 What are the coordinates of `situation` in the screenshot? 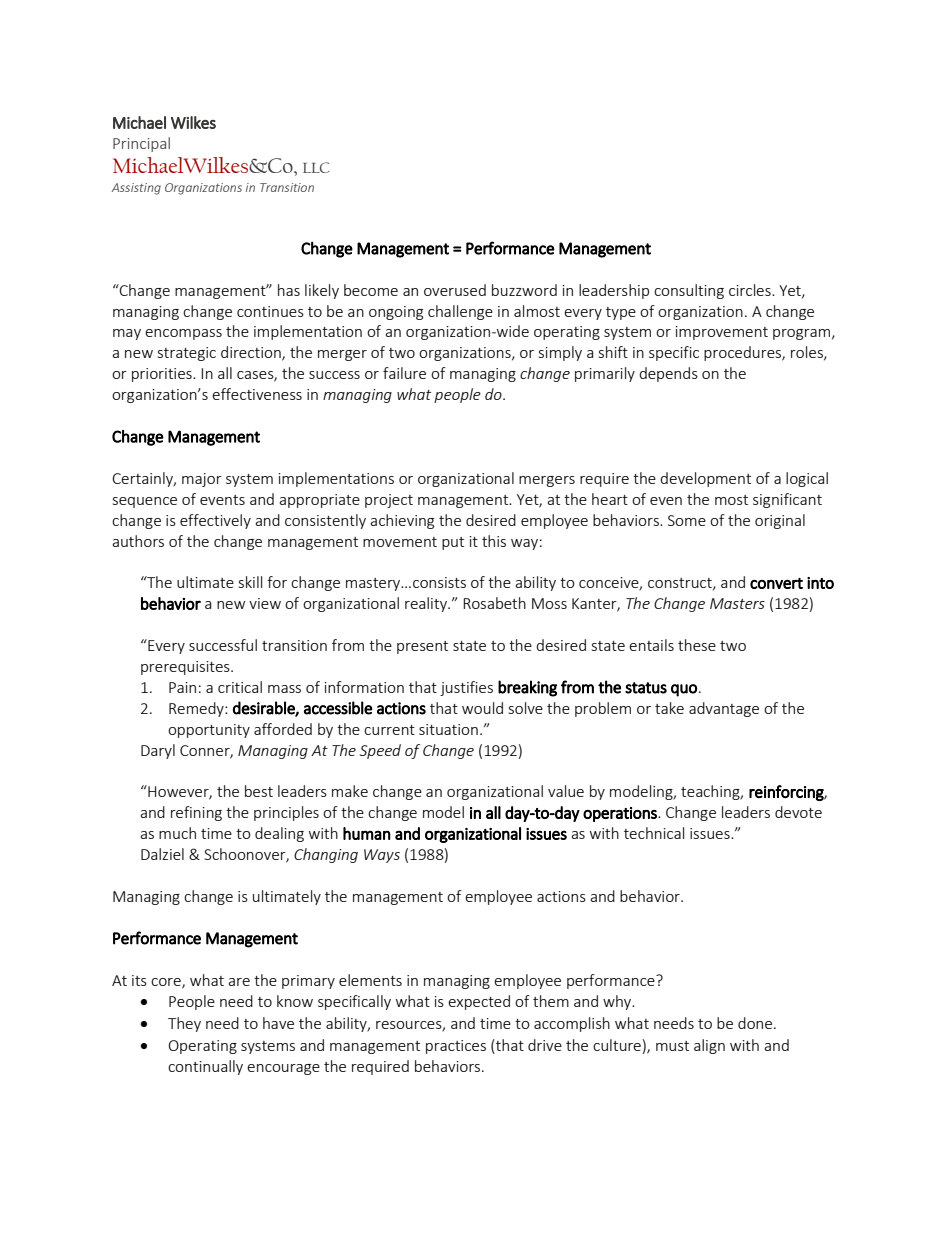 It's located at (448, 729).
